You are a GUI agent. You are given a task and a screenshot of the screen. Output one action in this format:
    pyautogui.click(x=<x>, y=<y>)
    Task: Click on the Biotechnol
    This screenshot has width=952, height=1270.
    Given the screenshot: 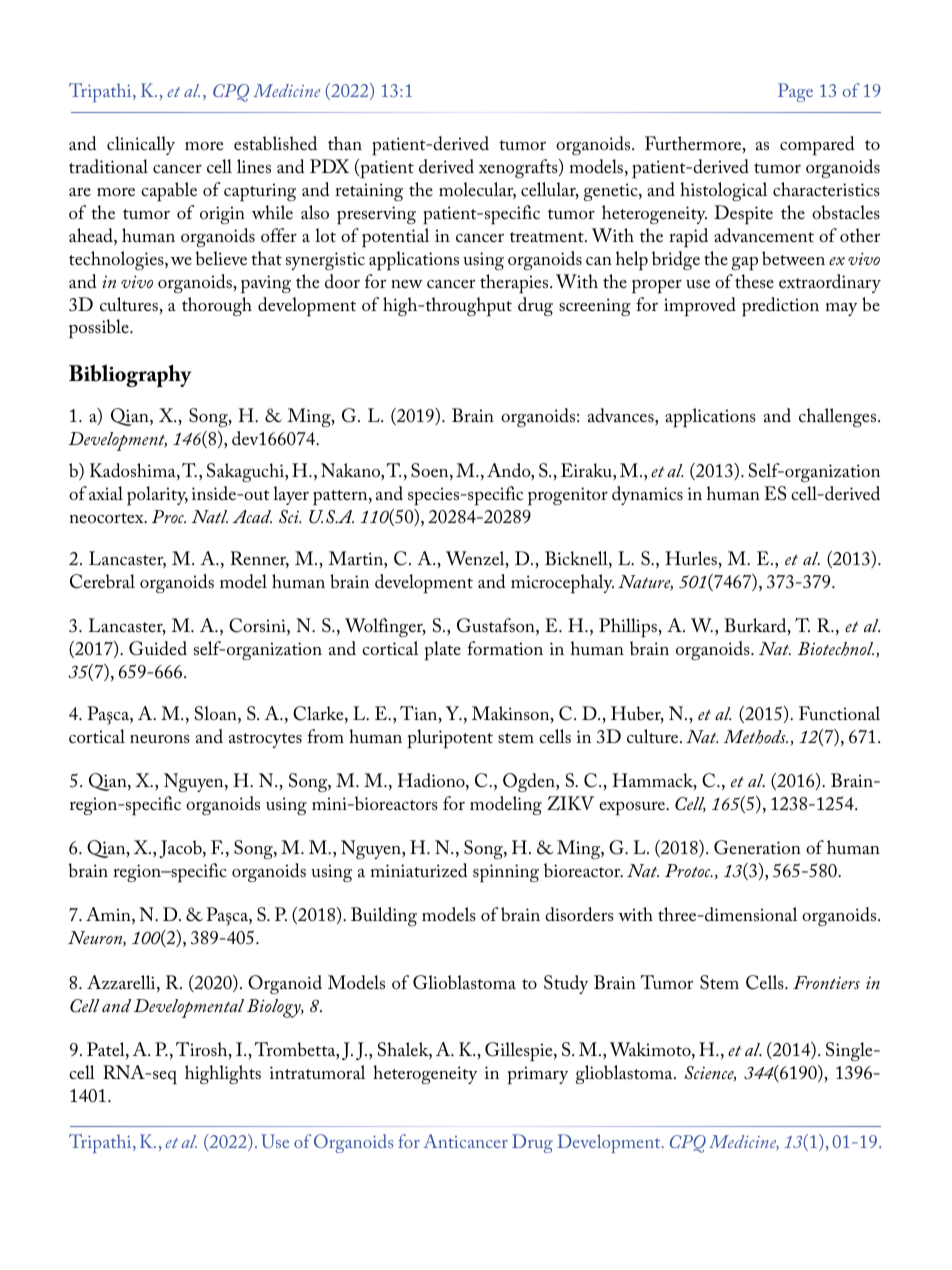 What is the action you would take?
    pyautogui.click(x=836, y=649)
